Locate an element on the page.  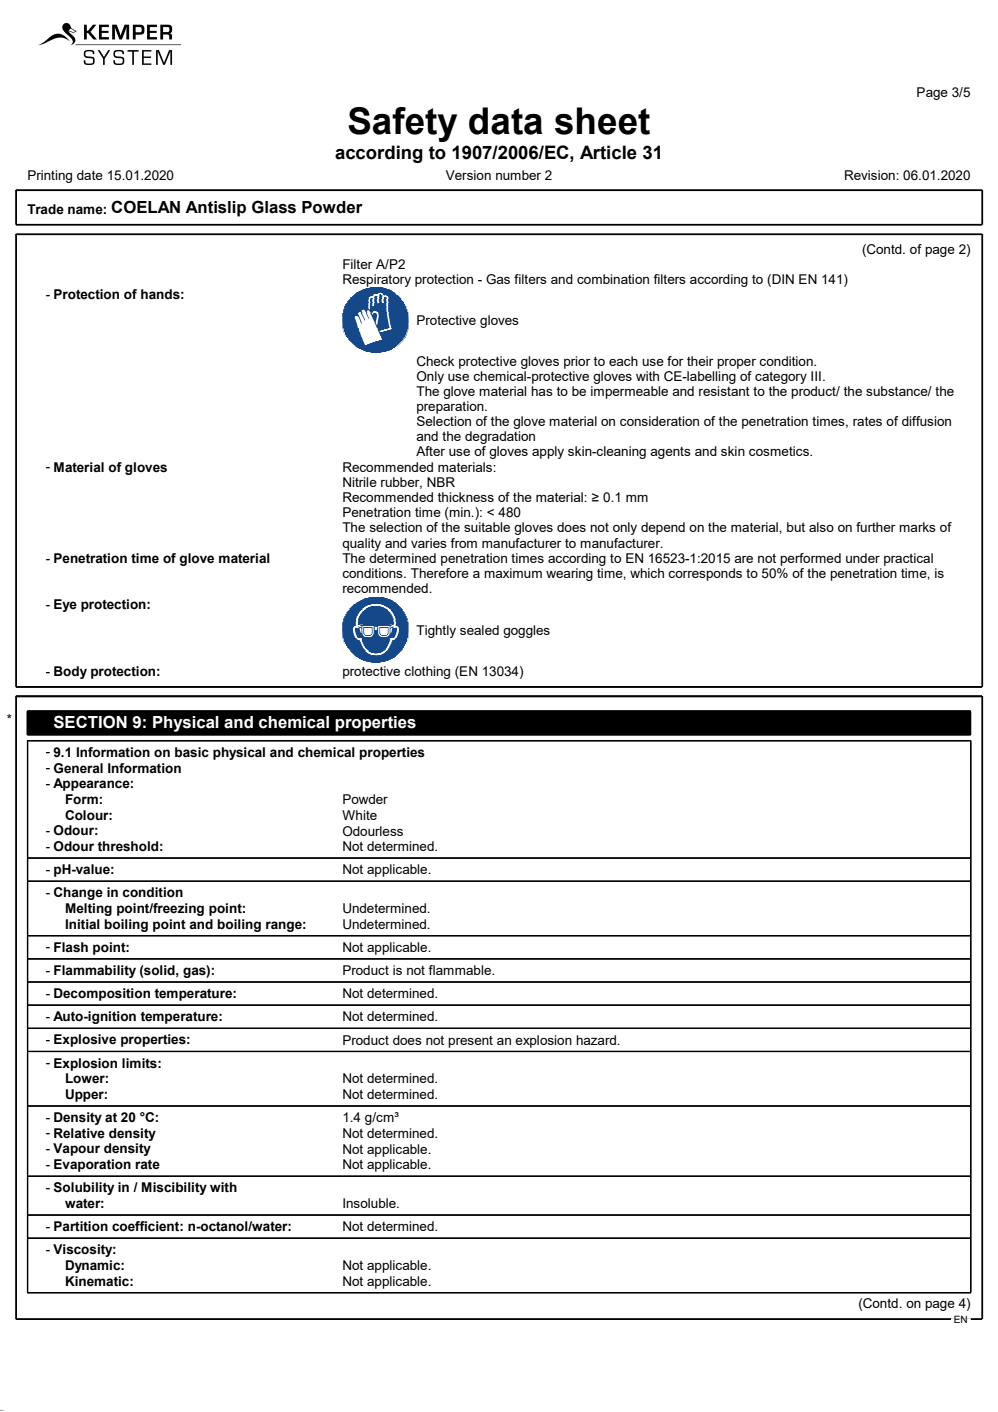
present is located at coordinates (471, 1042).
